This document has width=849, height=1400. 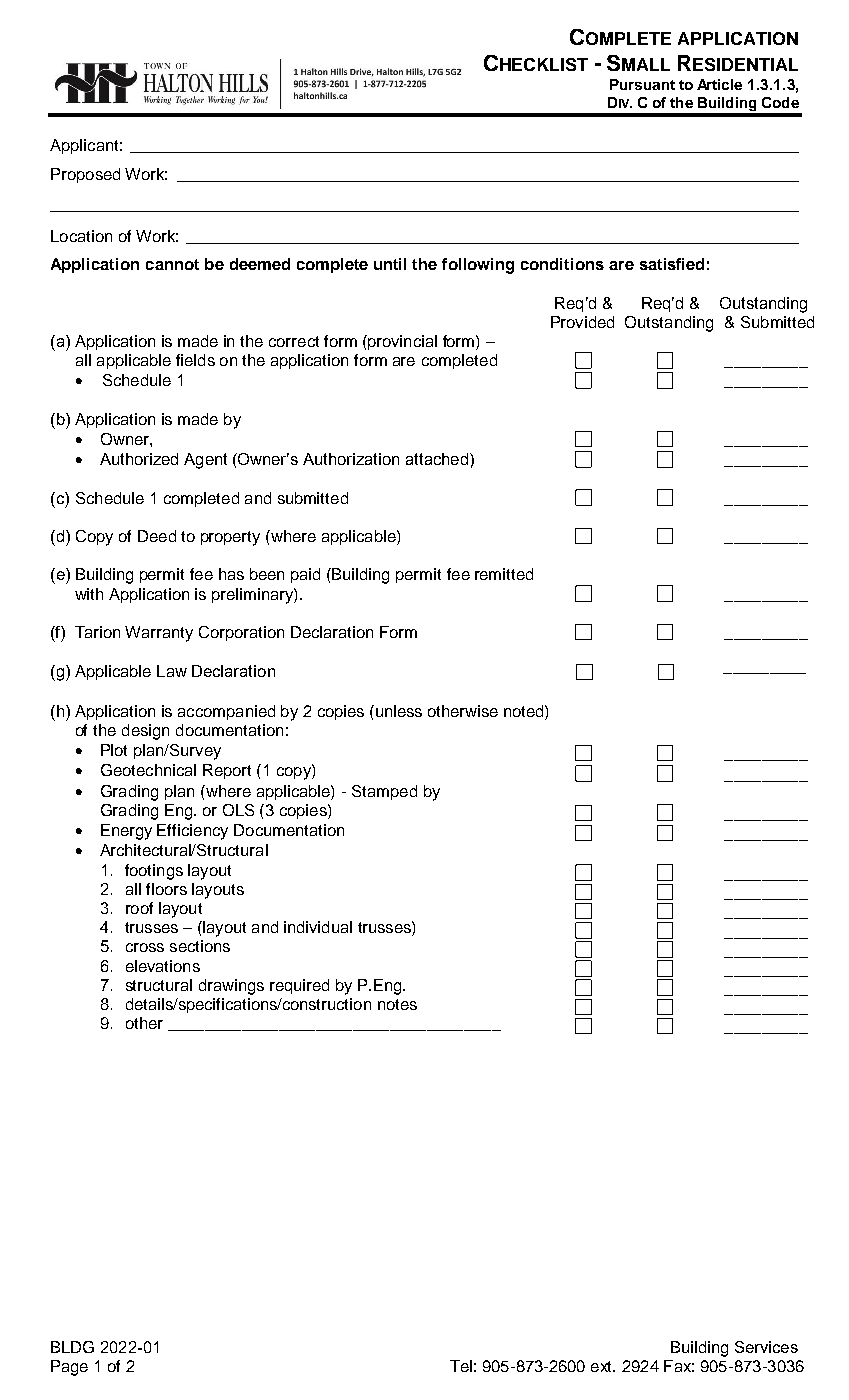 I want to click on BLDG, so click(x=72, y=1347).
